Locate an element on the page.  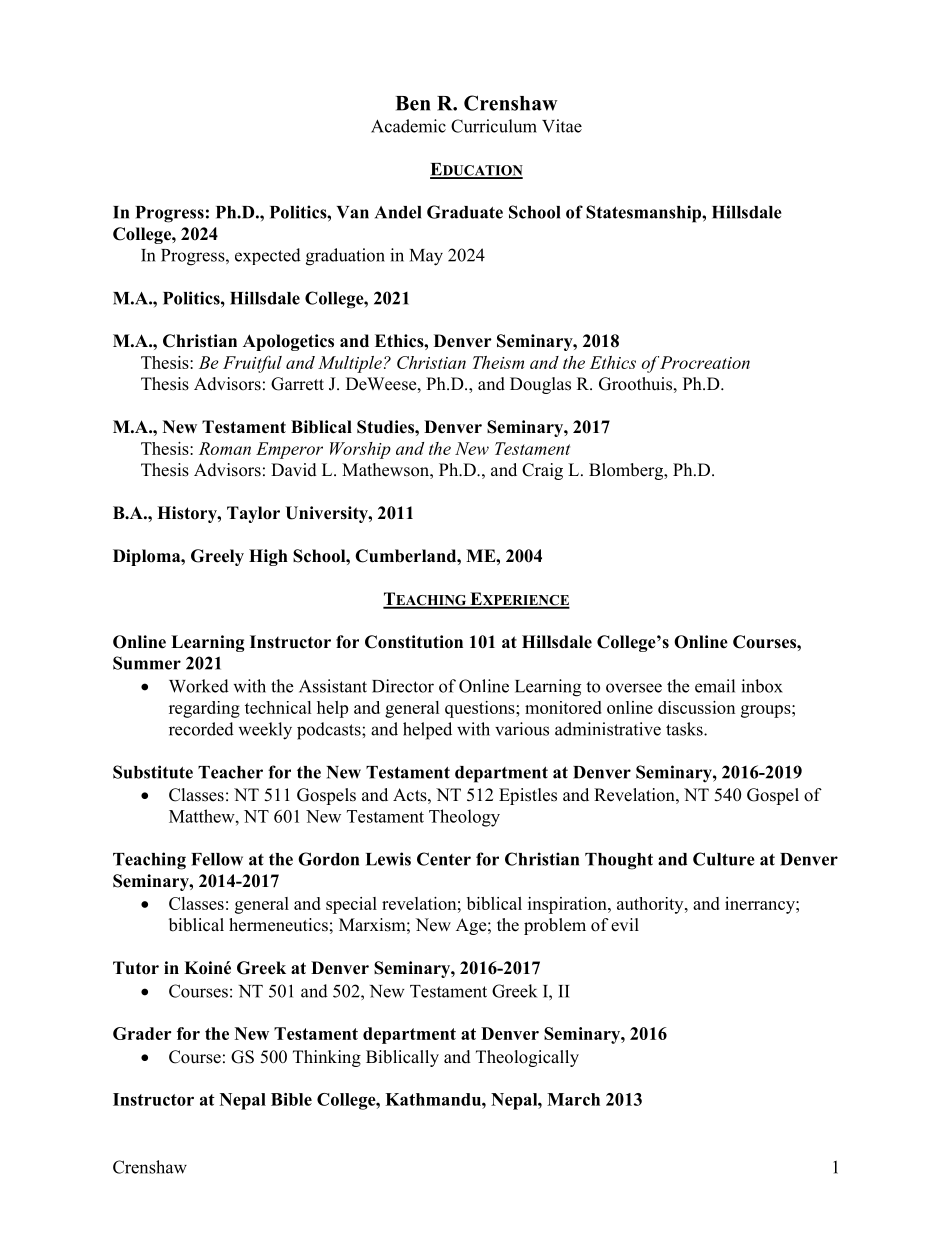
questions is located at coordinates (481, 709).
